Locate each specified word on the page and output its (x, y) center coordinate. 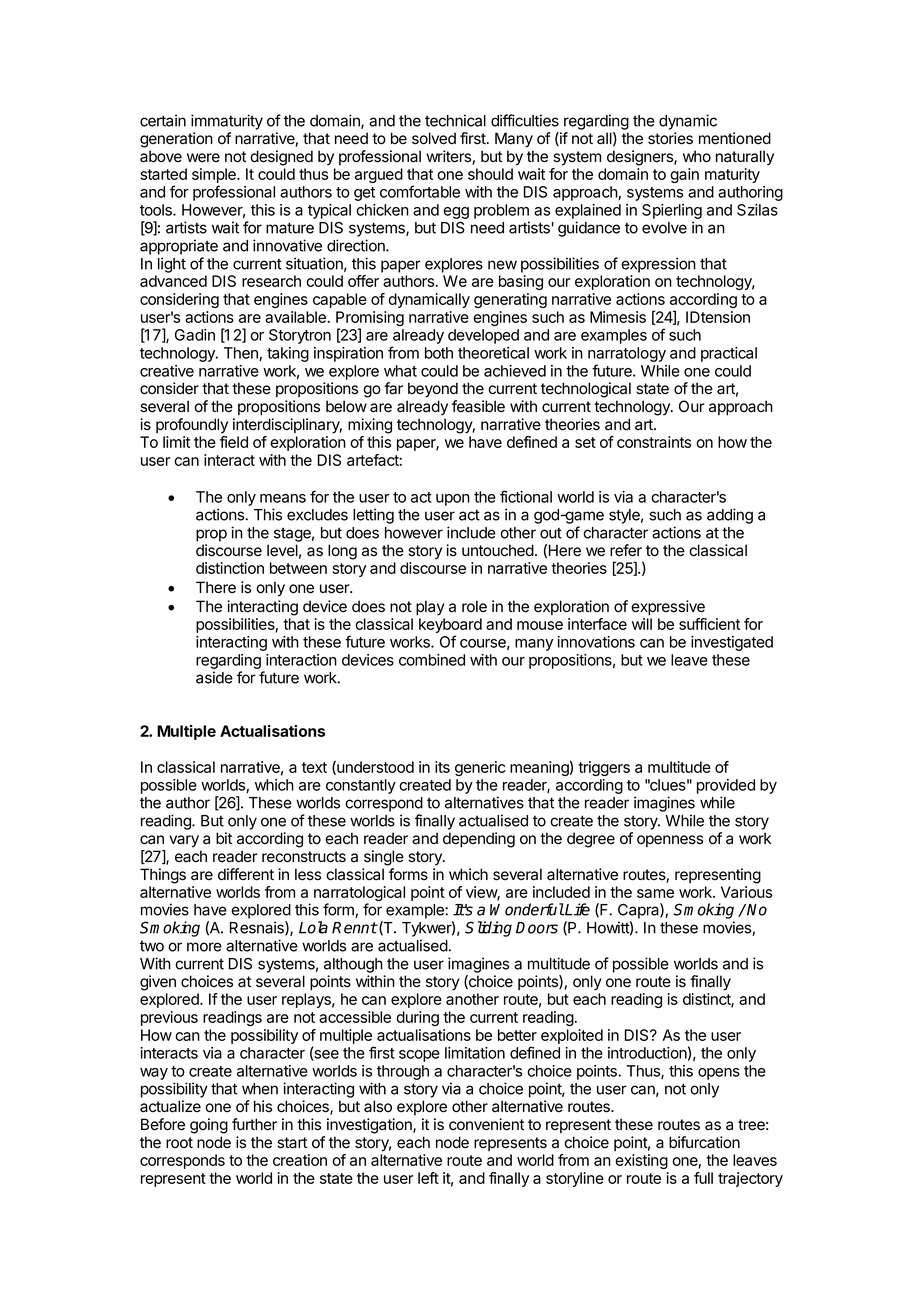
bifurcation (704, 1142)
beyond (433, 390)
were (203, 158)
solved (434, 138)
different (246, 874)
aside (214, 677)
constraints (654, 442)
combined (432, 660)
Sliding (488, 929)
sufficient (709, 624)
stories (670, 138)
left (428, 1178)
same (655, 893)
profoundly (192, 426)
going (209, 1126)
